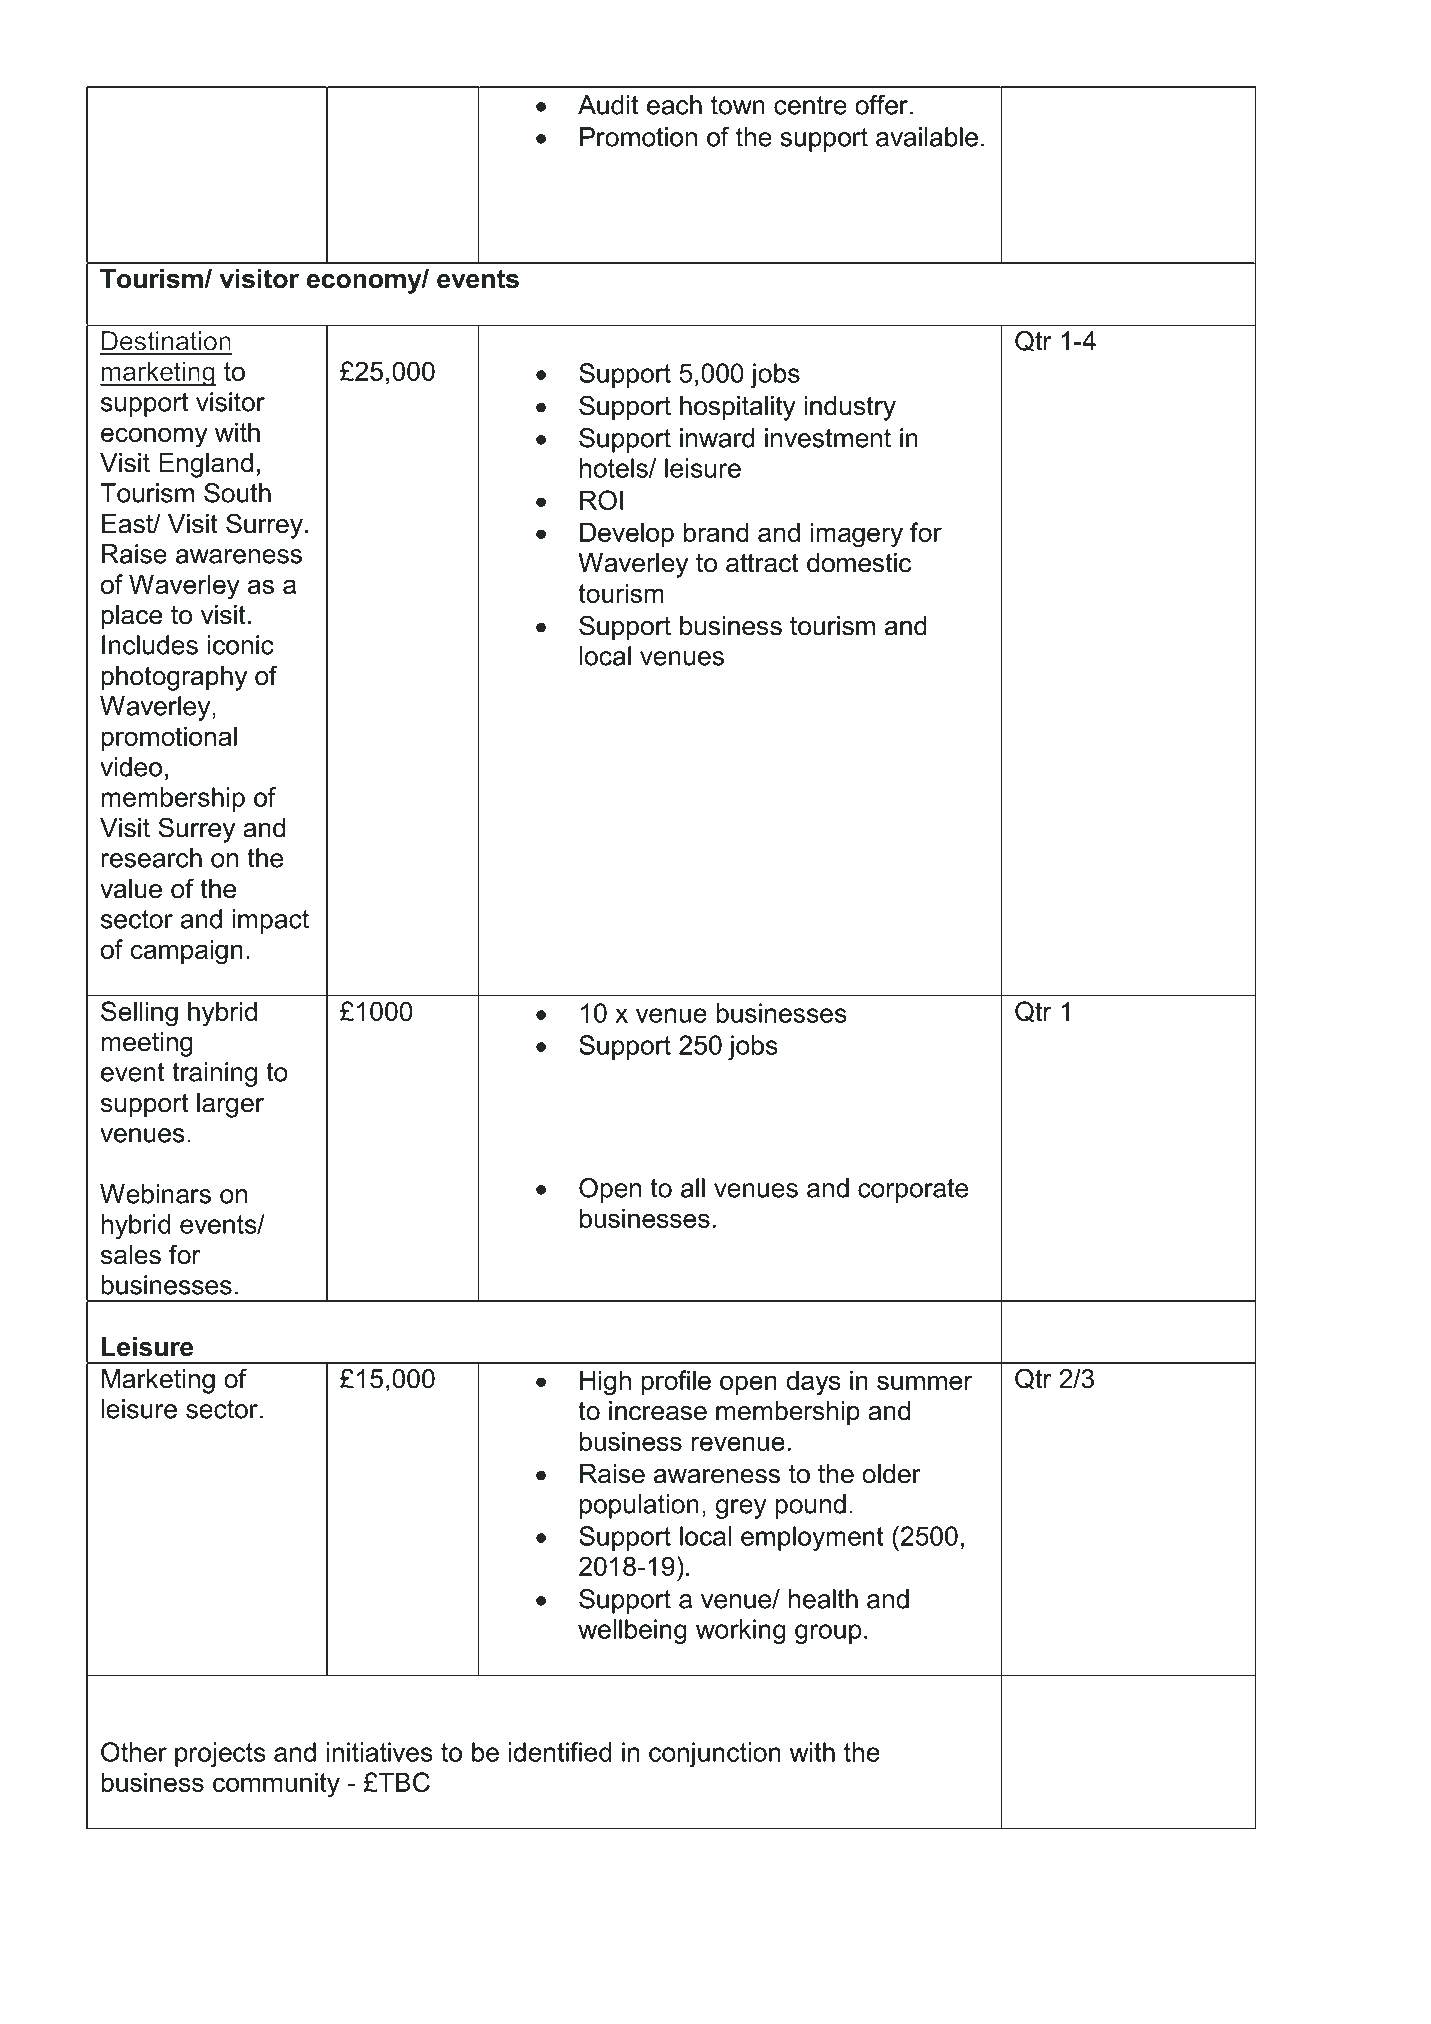  I want to click on corporate, so click(913, 1191).
